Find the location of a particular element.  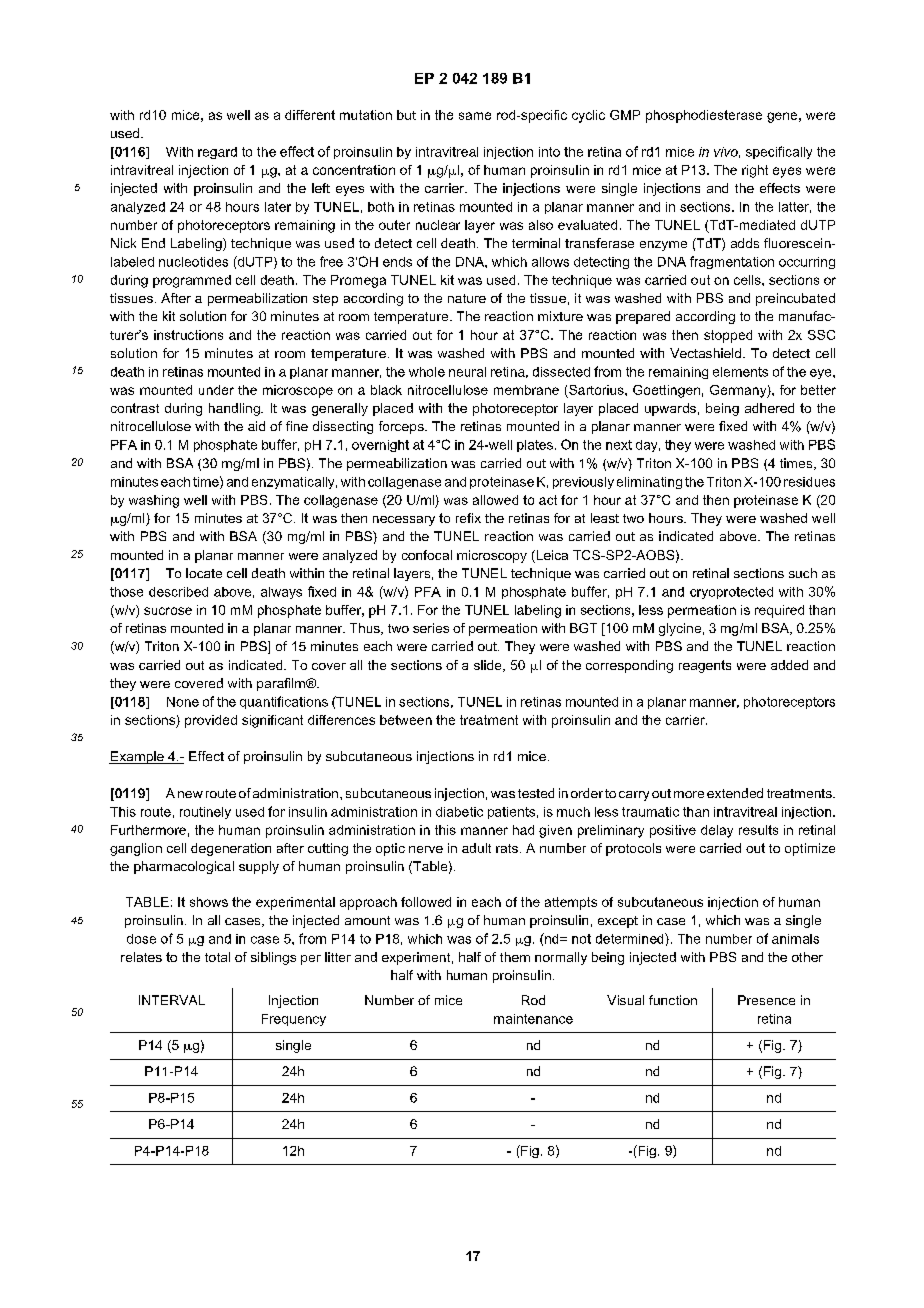

between is located at coordinates (406, 720).
